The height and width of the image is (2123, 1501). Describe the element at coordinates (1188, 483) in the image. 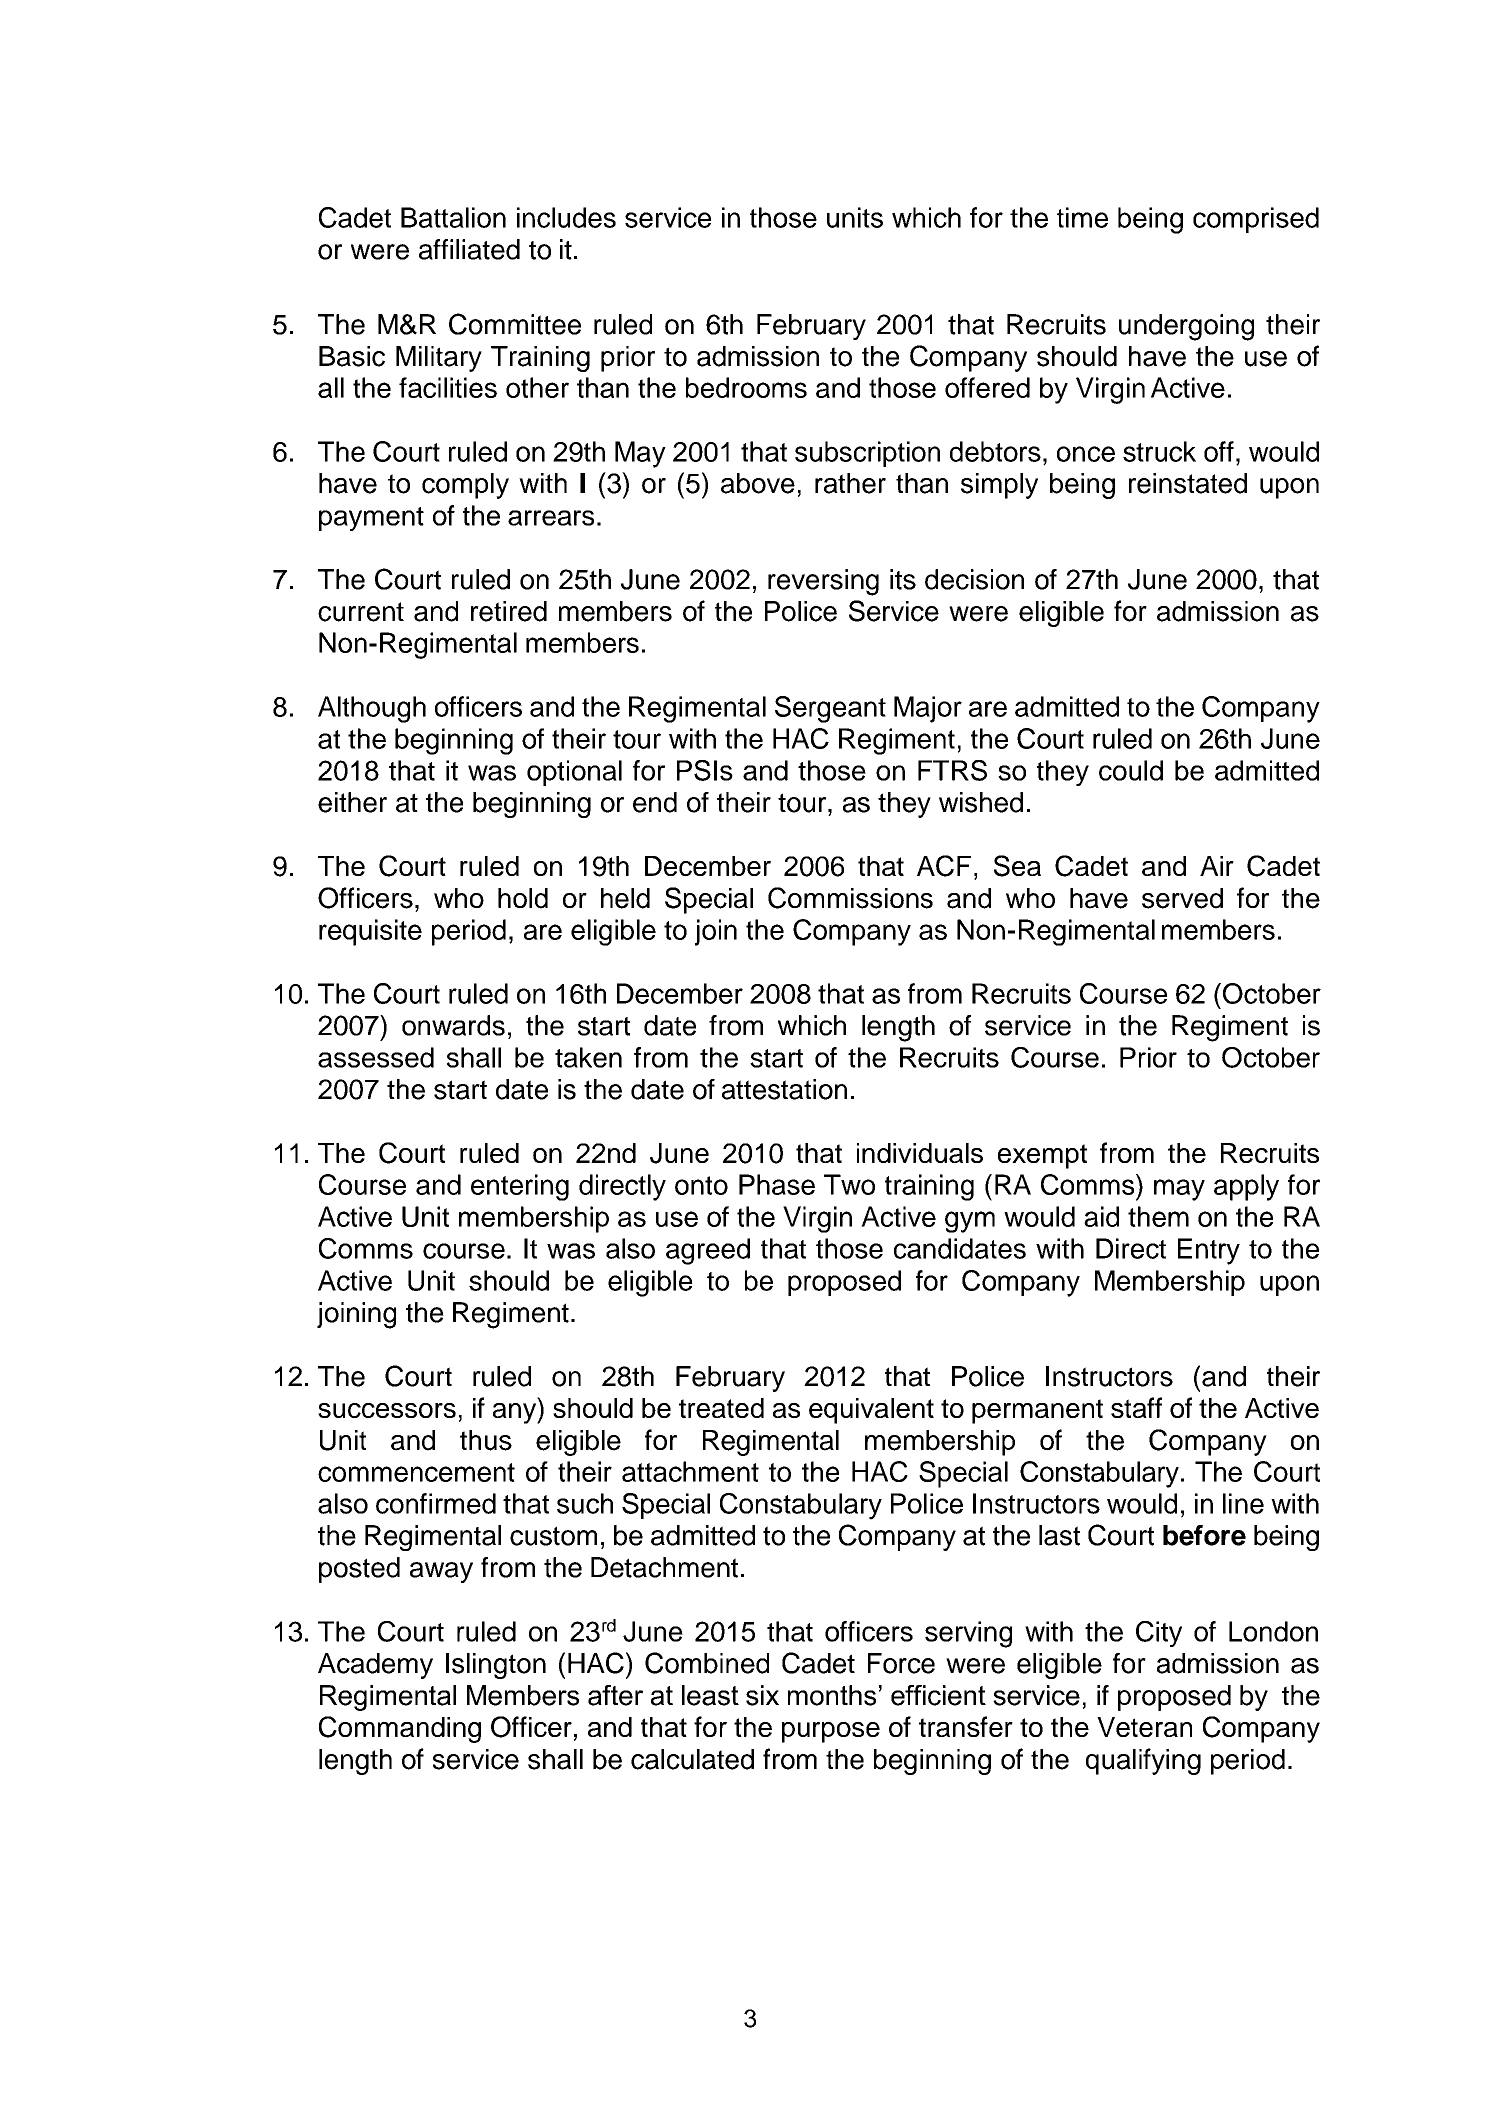

I see `reinstated` at that location.
